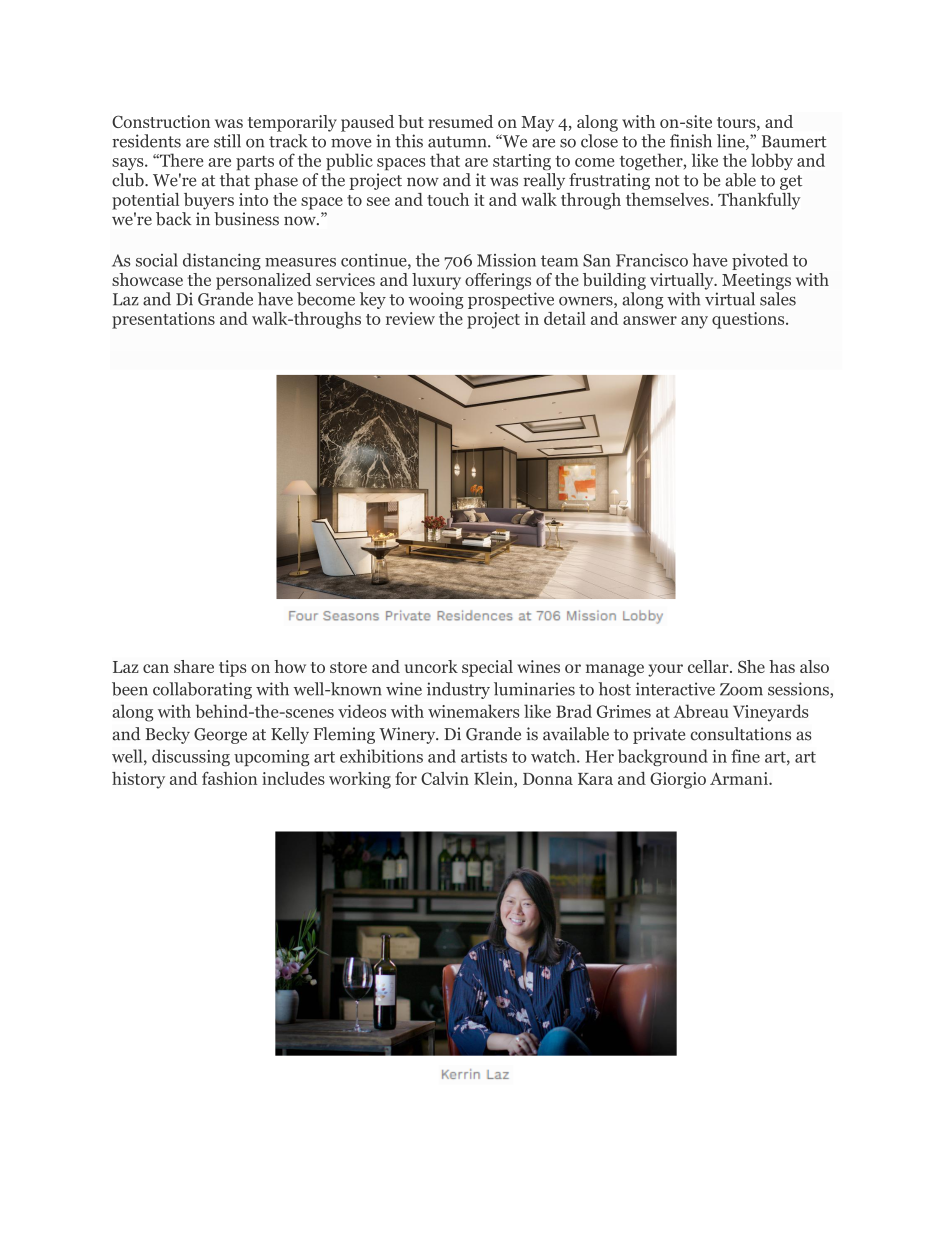 This page has width=952, height=1233. I want to click on still, so click(227, 141).
